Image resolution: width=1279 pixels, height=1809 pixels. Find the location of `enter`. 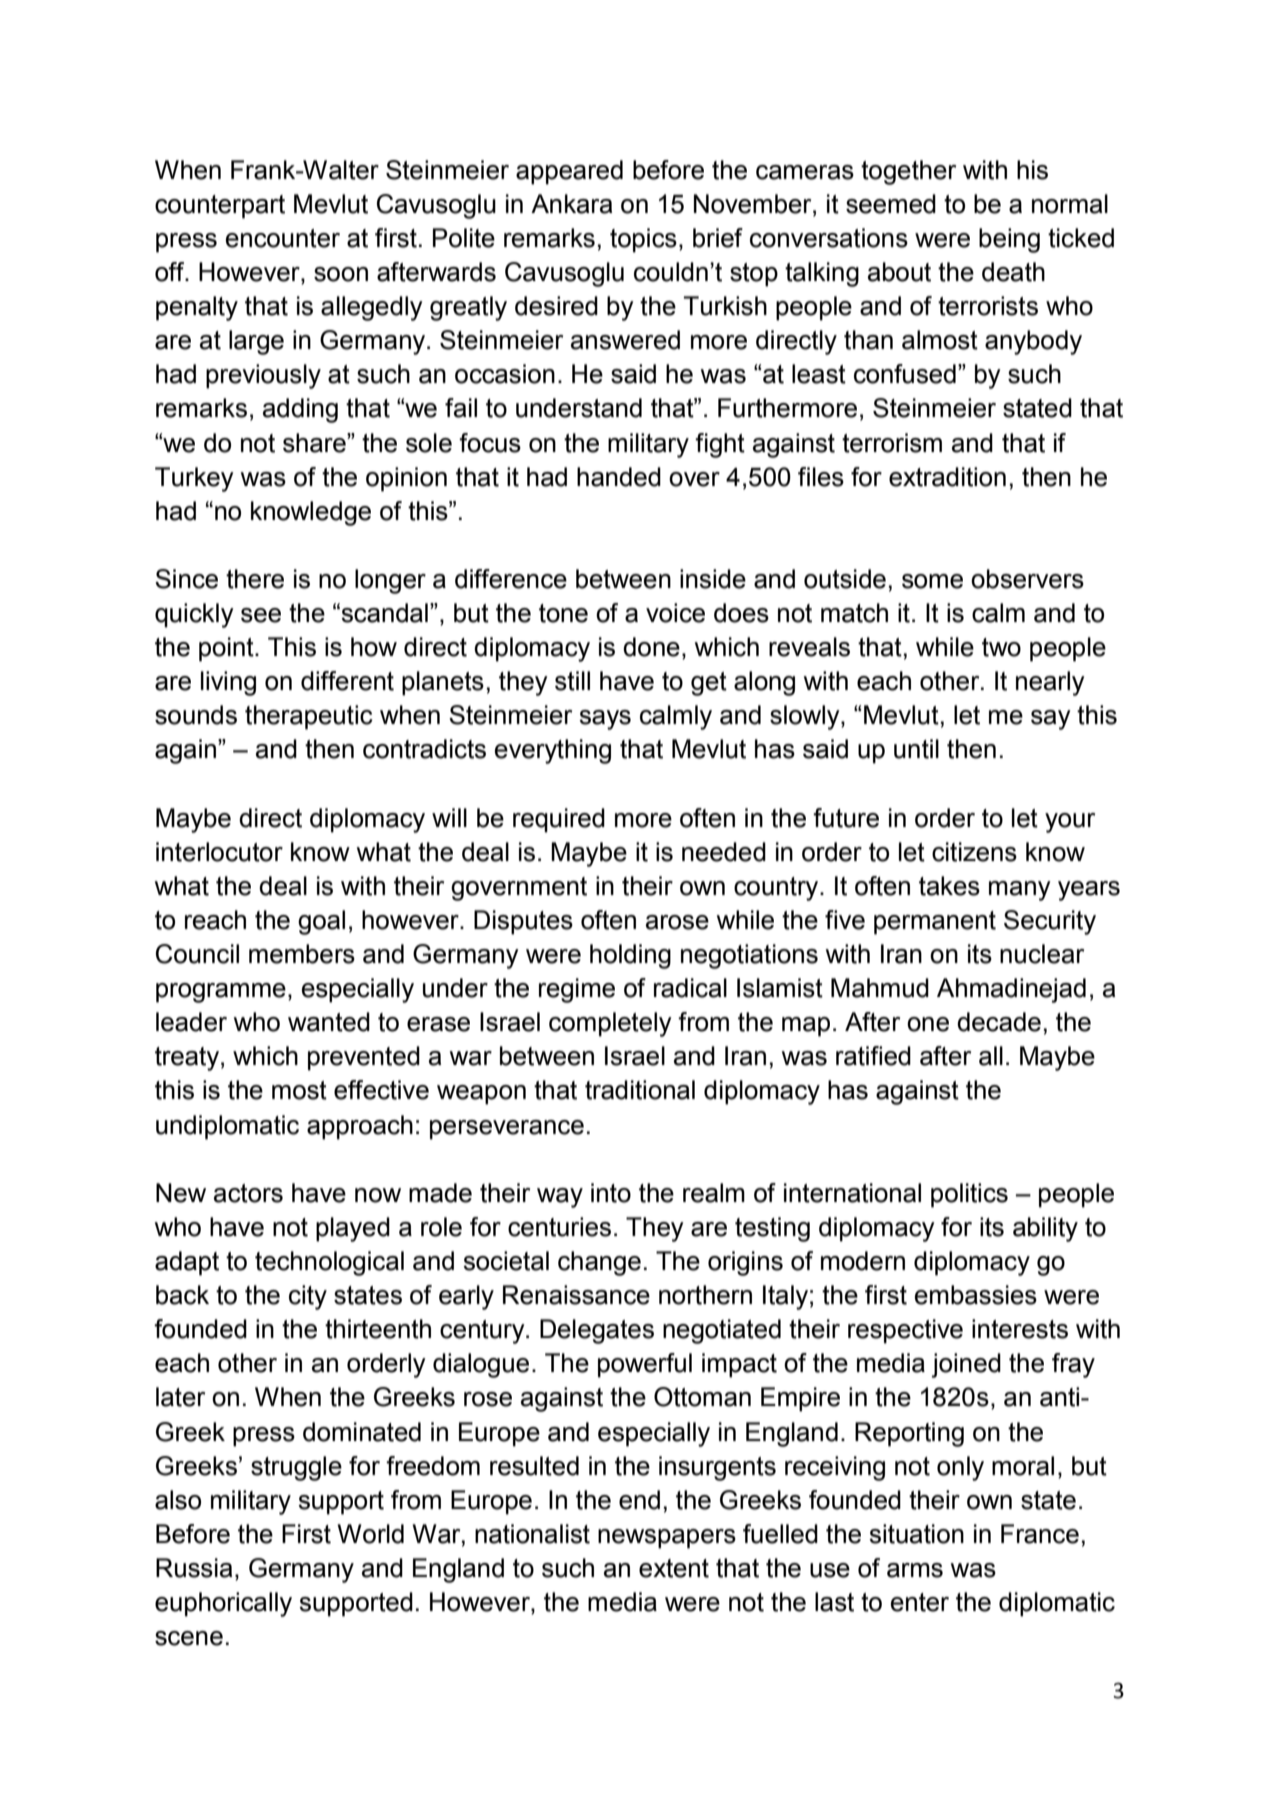

enter is located at coordinates (920, 1602).
